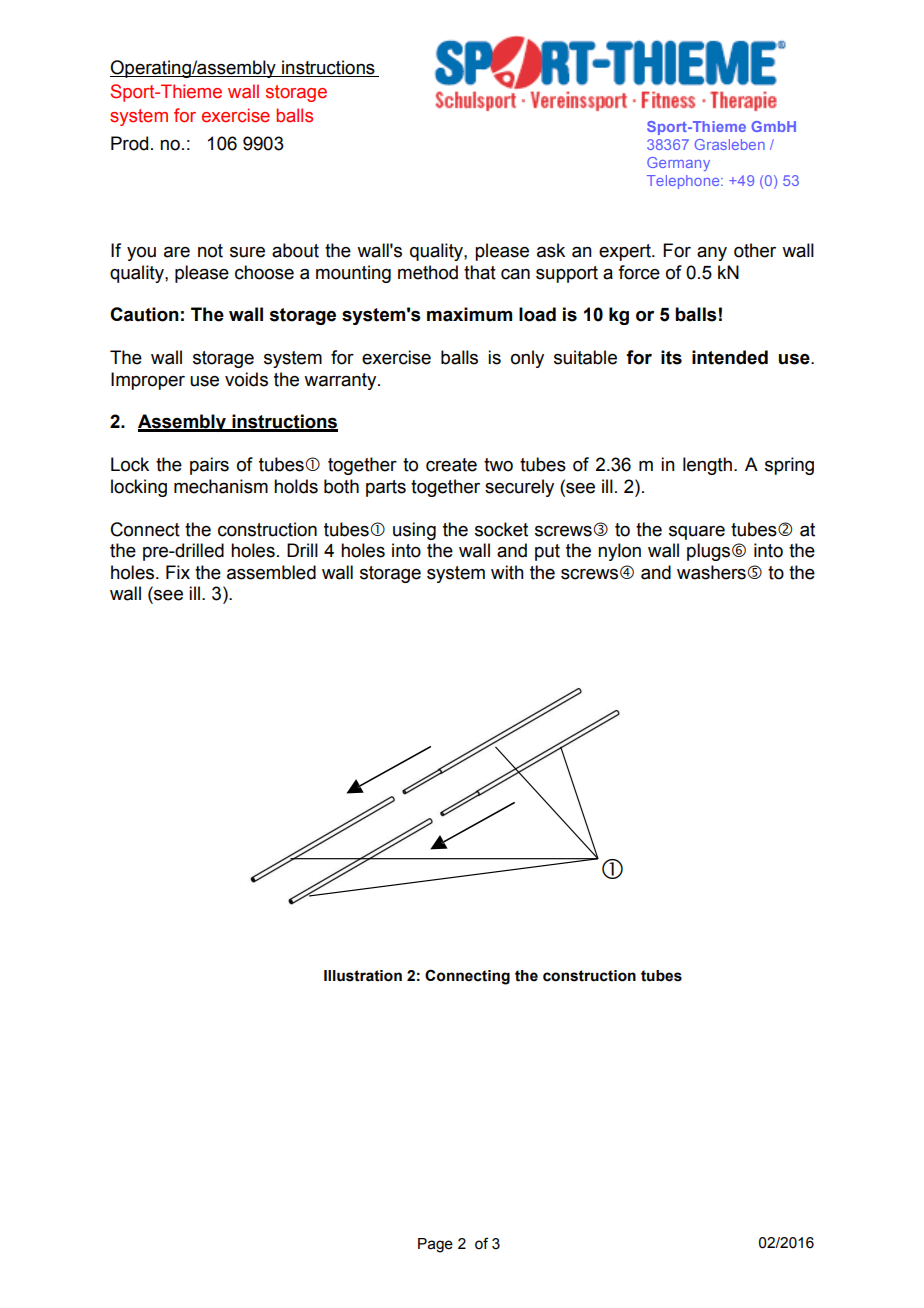  What do you see at coordinates (221, 486) in the image?
I see `mechanism` at bounding box center [221, 486].
